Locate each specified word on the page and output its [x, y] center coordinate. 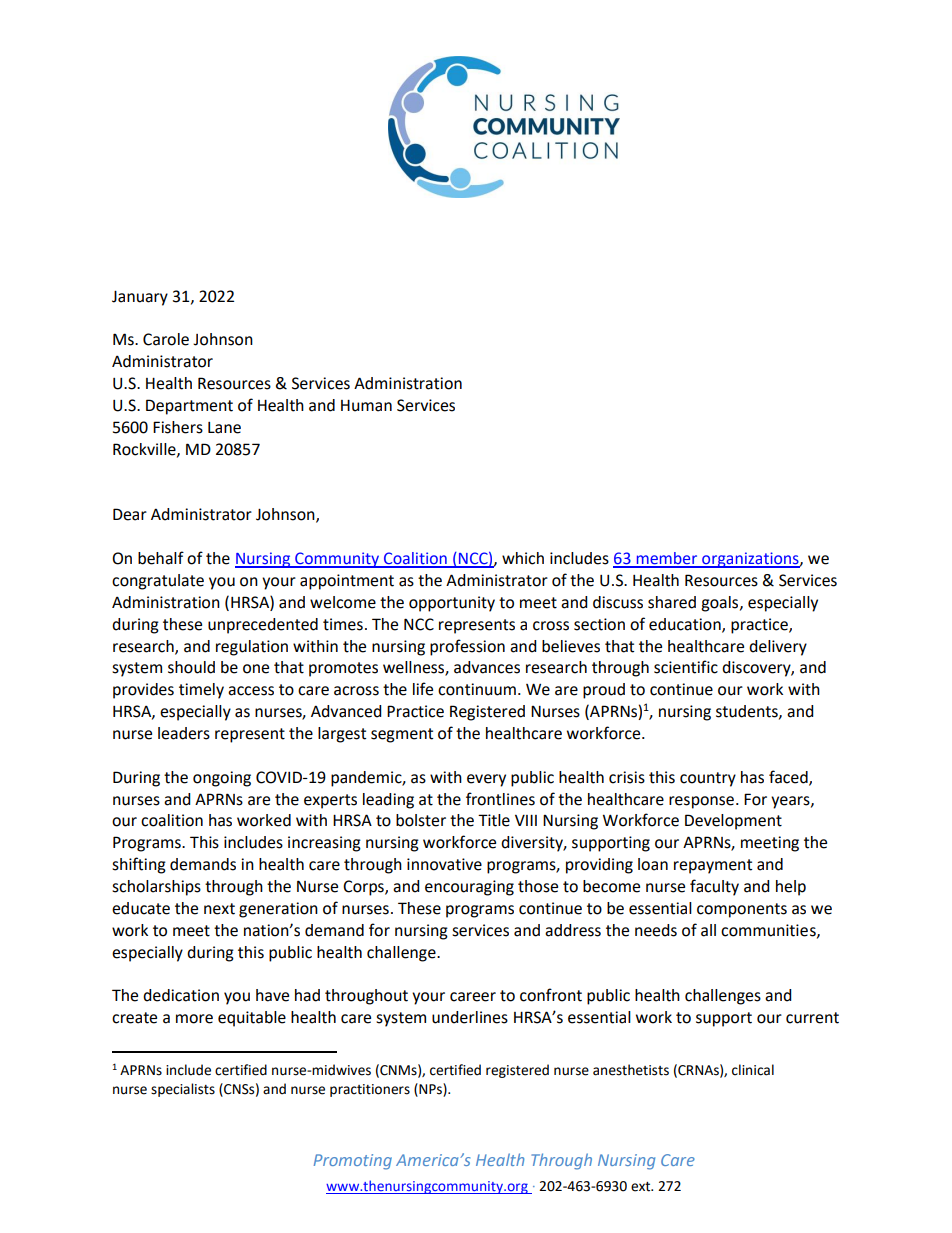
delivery [778, 648]
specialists [183, 1090]
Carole [166, 339]
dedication [181, 995]
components [742, 910]
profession [467, 647]
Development [733, 822]
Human [366, 406]
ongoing [222, 779]
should [191, 667]
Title [494, 820]
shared [672, 602]
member [667, 559]
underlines [470, 1017]
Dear [130, 514]
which [523, 558]
